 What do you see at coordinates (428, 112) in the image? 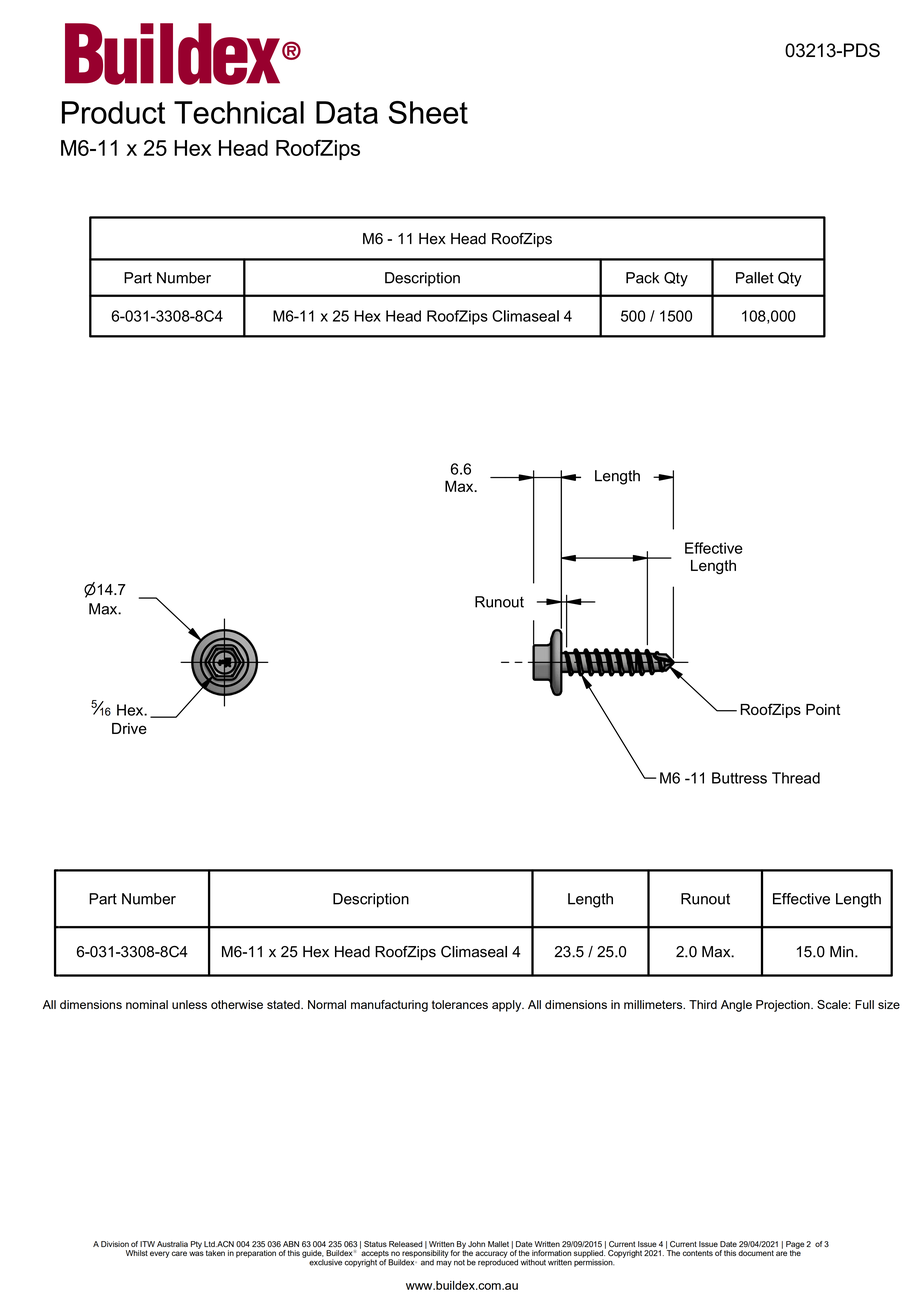
I see `Sheet` at bounding box center [428, 112].
